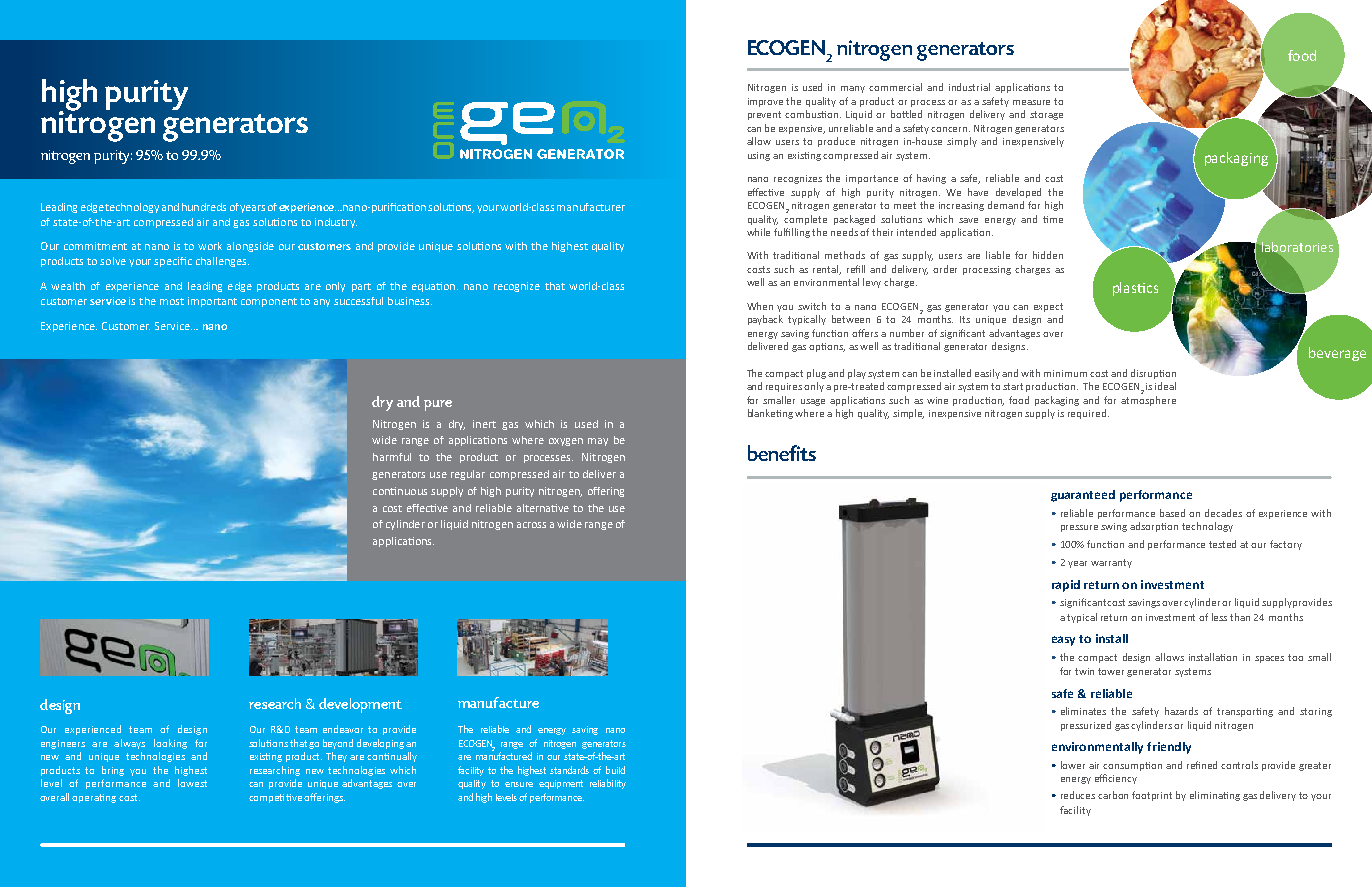 This screenshot has height=887, width=1372. I want to click on improve, so click(765, 102).
